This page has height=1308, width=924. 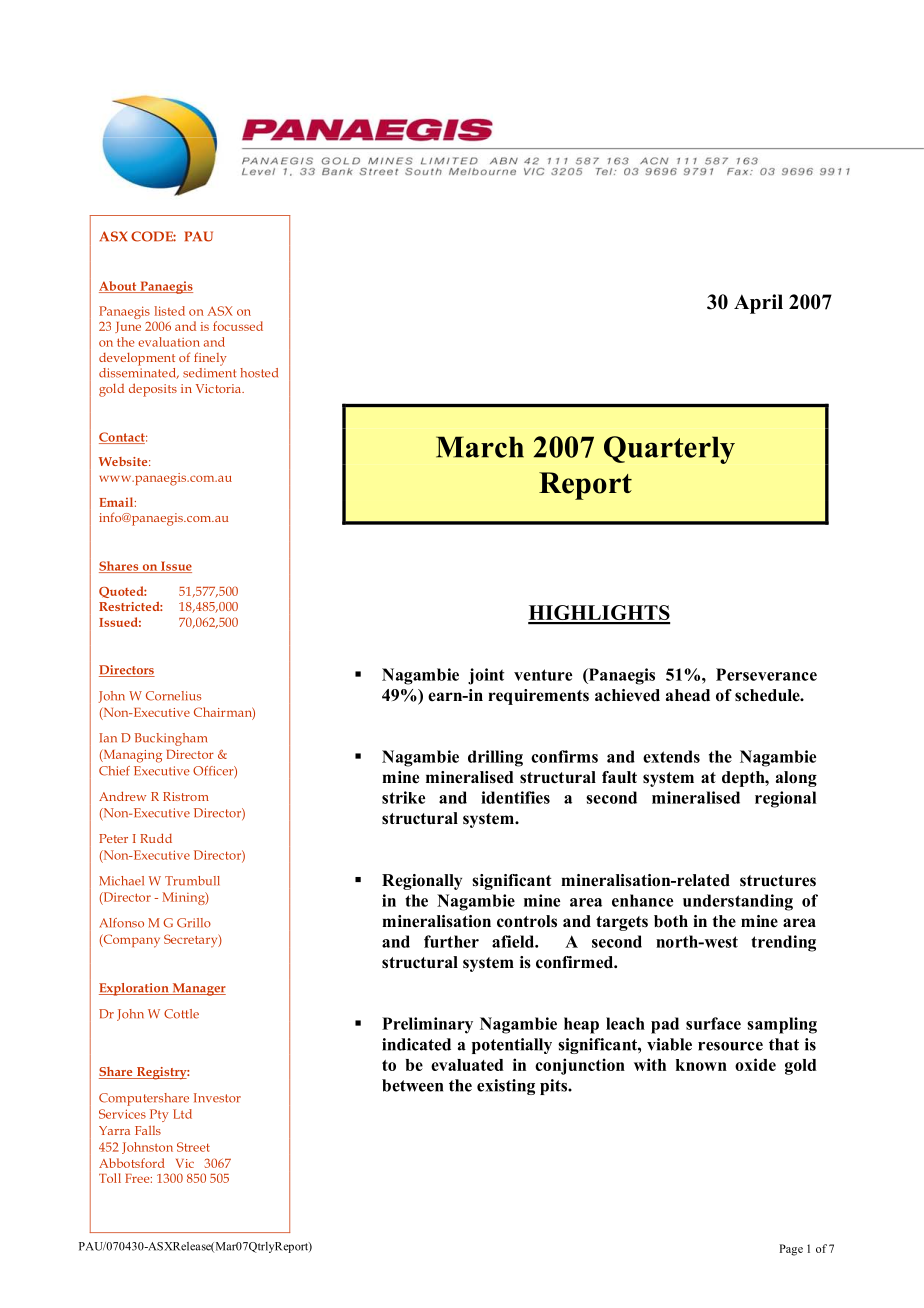 What do you see at coordinates (194, 923) in the page?
I see `Grillo` at bounding box center [194, 923].
